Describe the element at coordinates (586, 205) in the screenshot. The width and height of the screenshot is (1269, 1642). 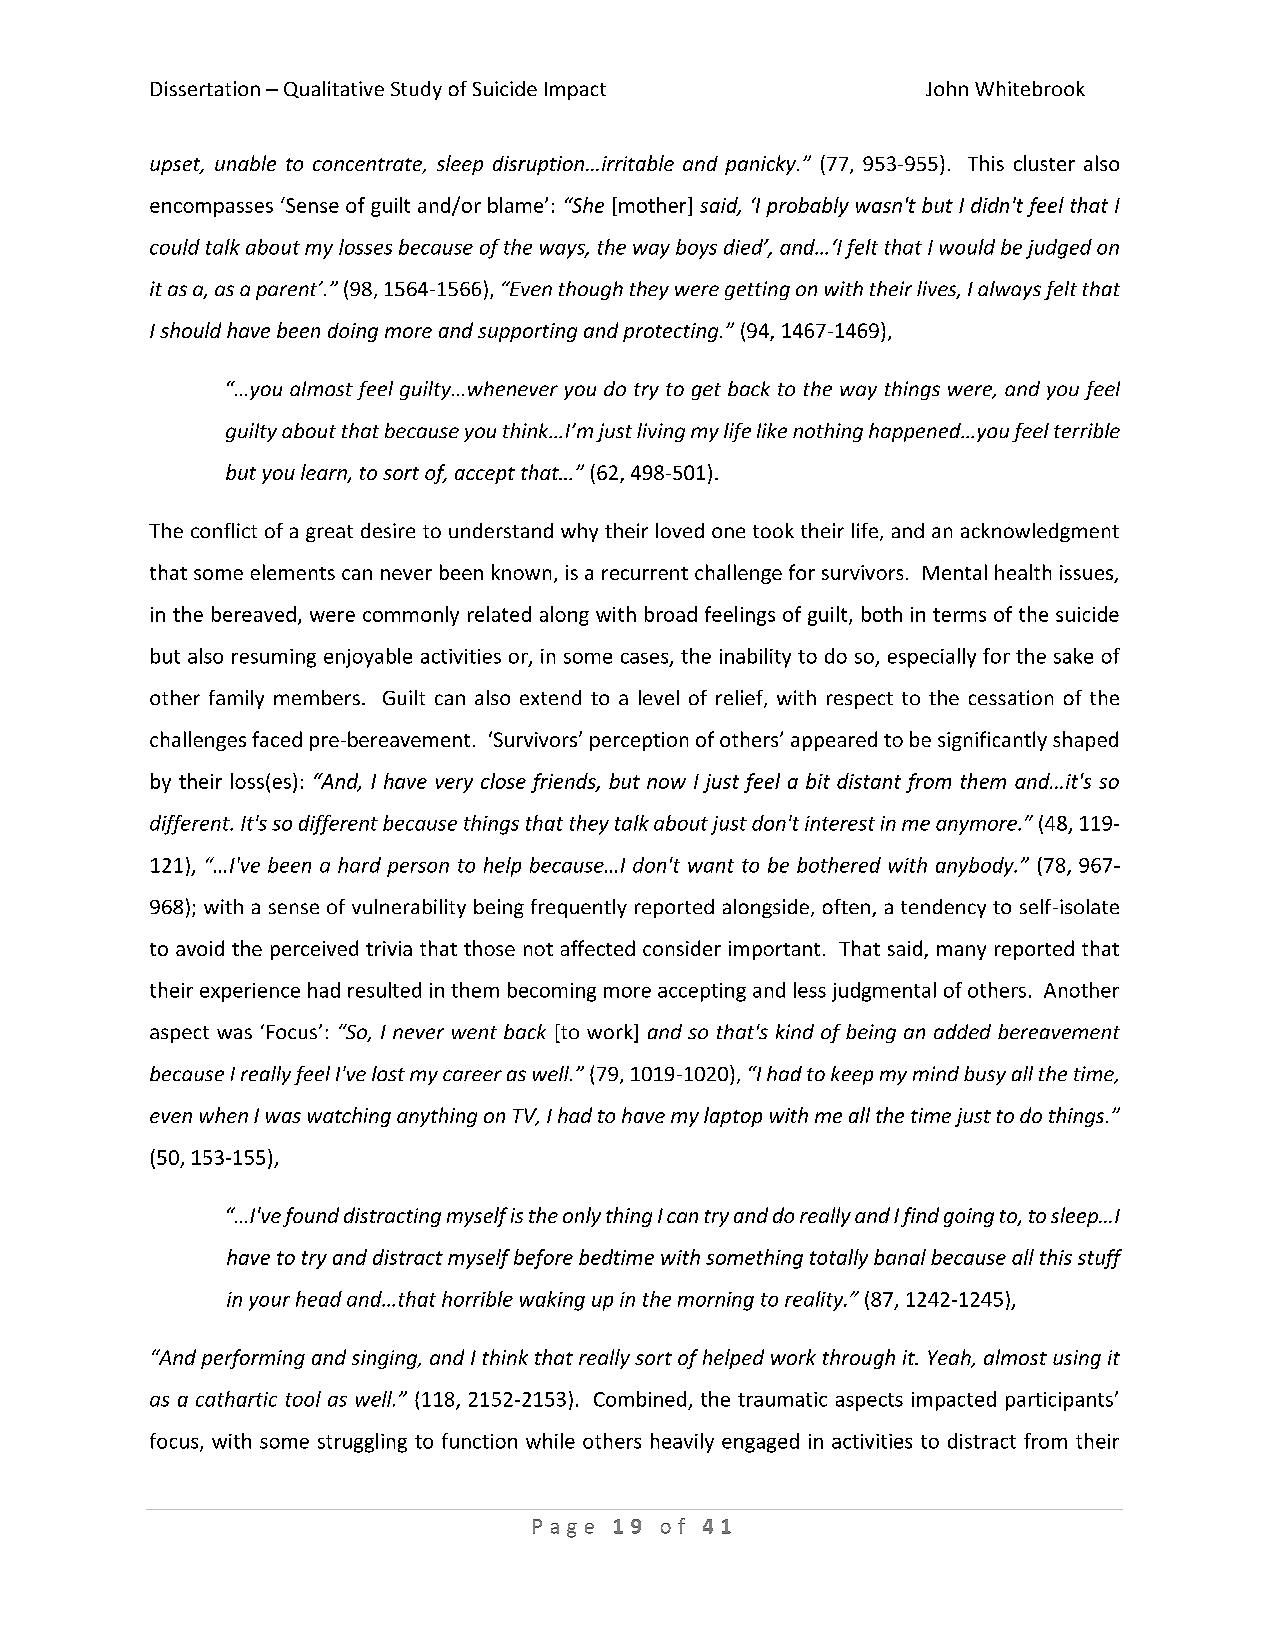
I see `She` at that location.
